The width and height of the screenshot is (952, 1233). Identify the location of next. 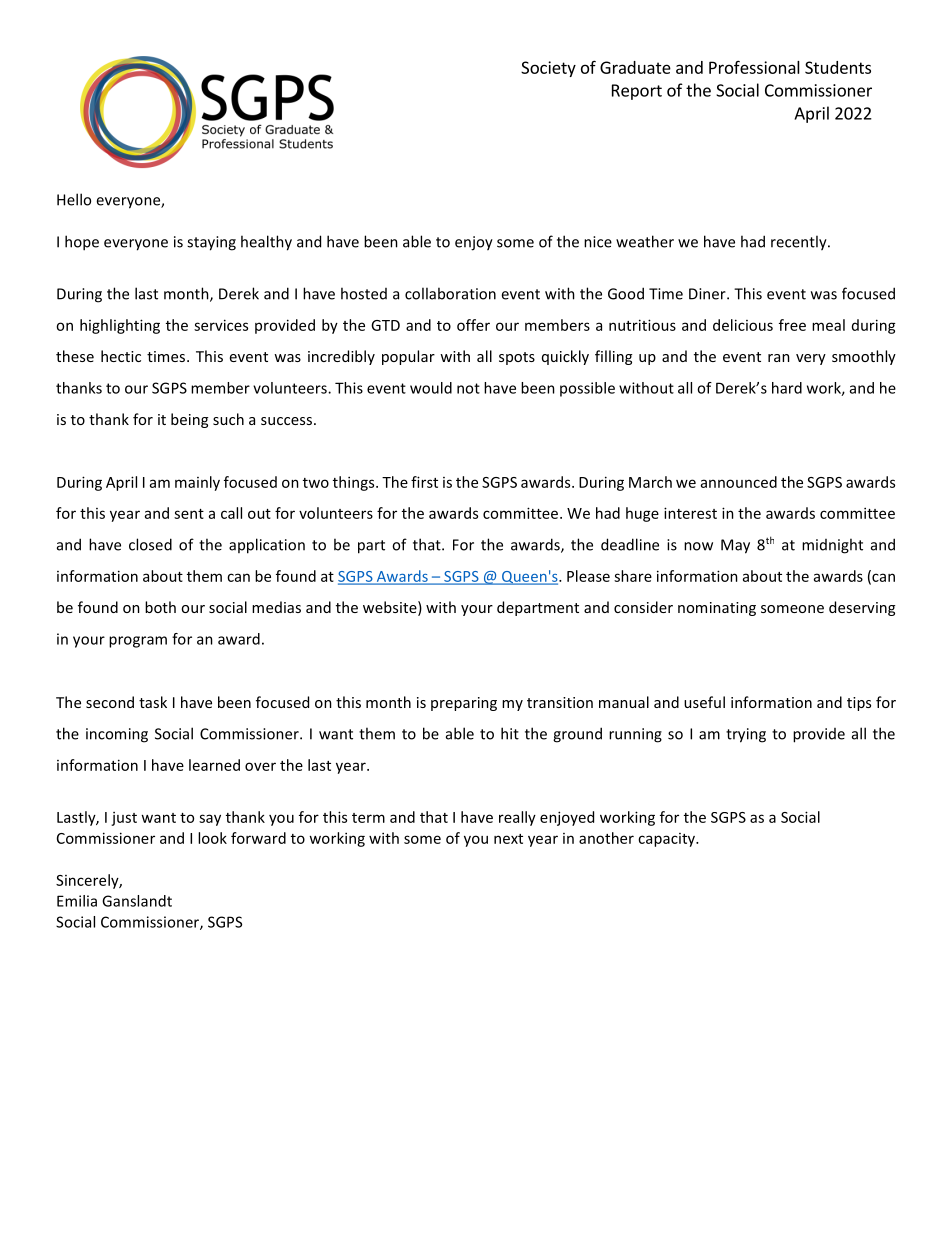
(508, 839).
